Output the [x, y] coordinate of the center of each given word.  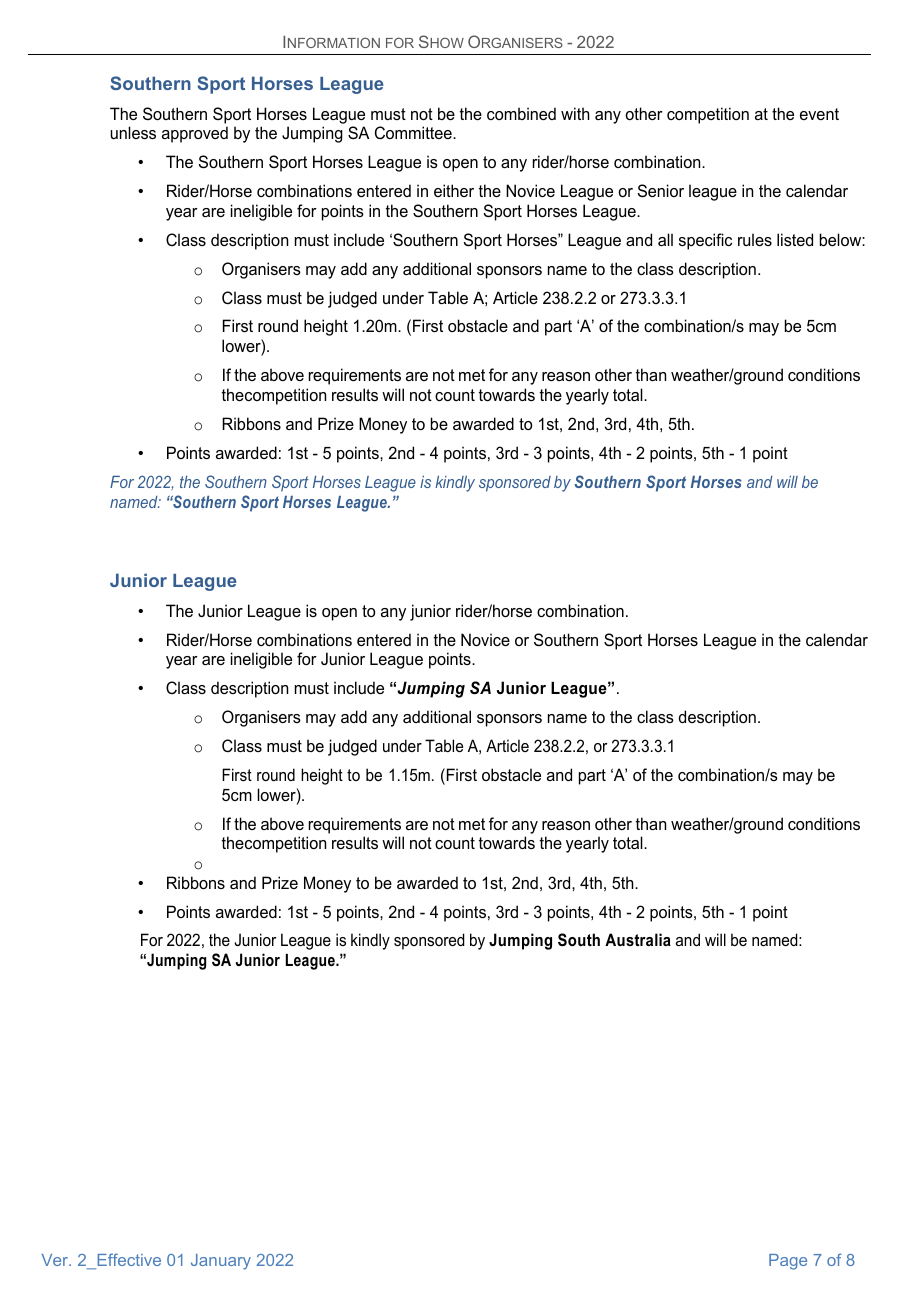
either [454, 190]
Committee [414, 132]
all [665, 239]
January [221, 1262]
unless [133, 132]
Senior [661, 190]
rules [755, 239]
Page [788, 1262]
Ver [56, 1260]
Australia [638, 939]
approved [195, 134]
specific [705, 241]
